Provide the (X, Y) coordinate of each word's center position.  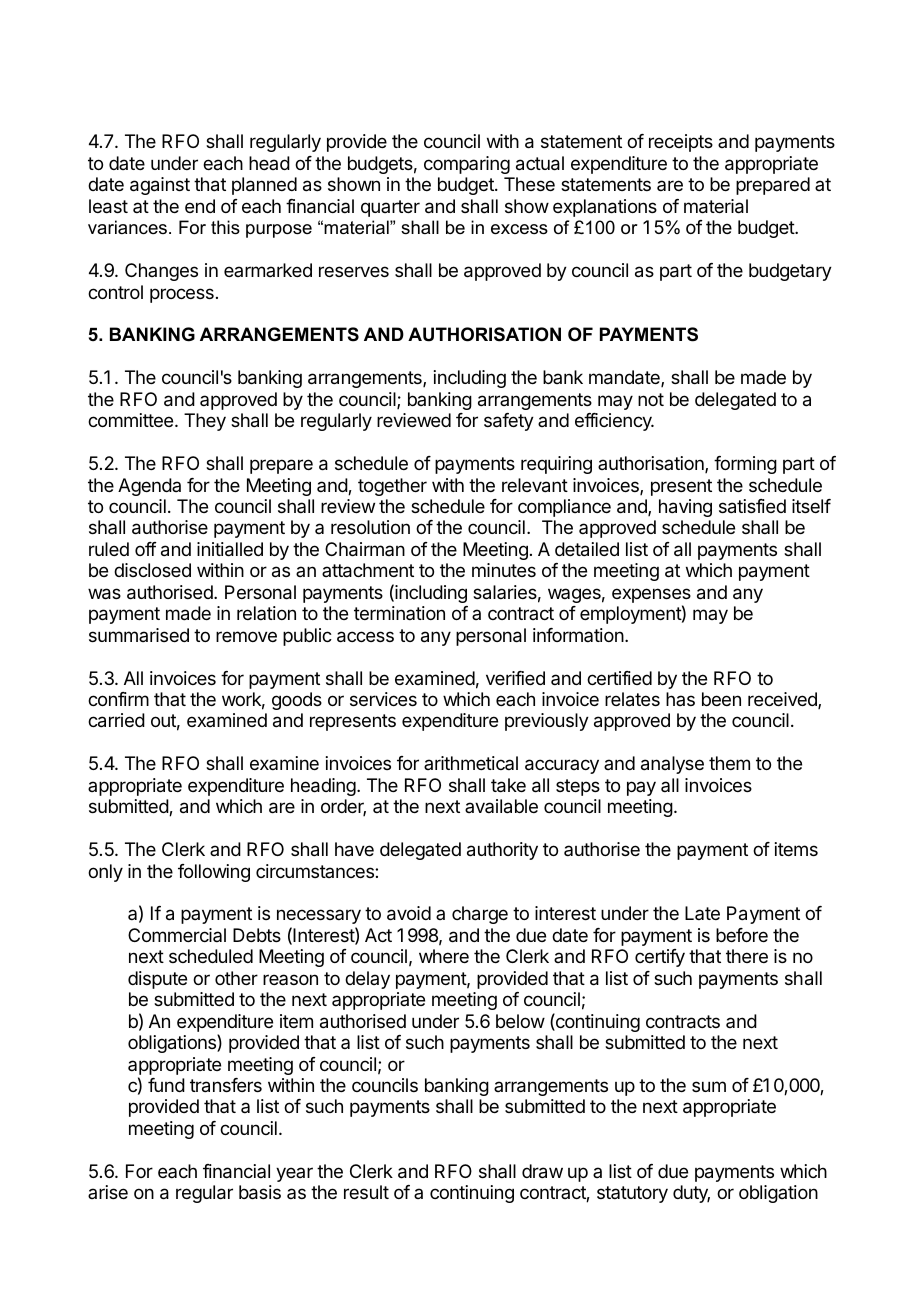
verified (515, 678)
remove (246, 636)
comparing (467, 165)
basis (260, 1192)
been (721, 699)
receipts (681, 143)
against (160, 186)
